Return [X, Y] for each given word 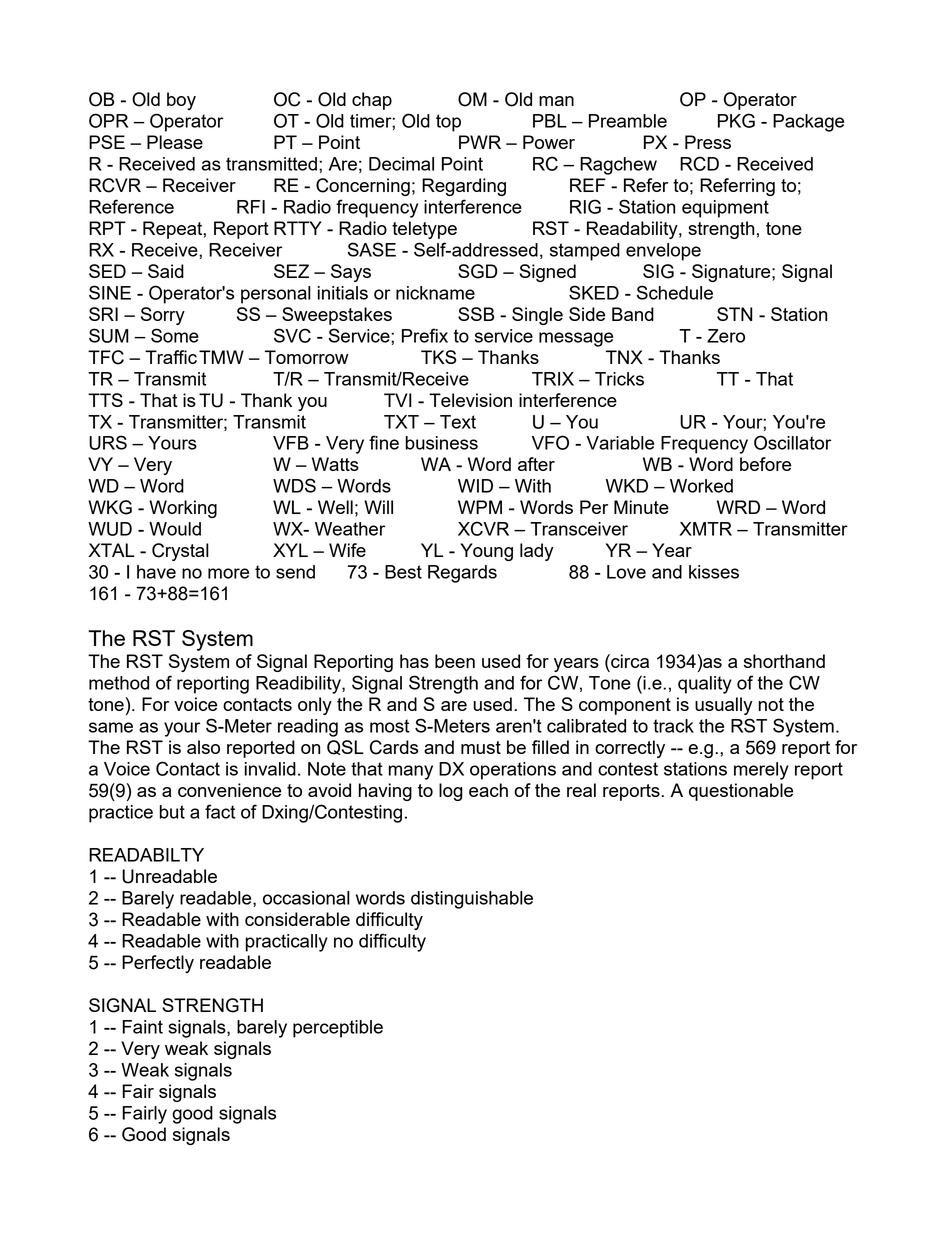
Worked [701, 486]
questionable [741, 792]
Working [183, 509]
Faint [142, 1027]
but [172, 812]
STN [735, 314]
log [451, 792]
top [448, 123]
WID [475, 486]
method [119, 683]
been [455, 661]
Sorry [163, 316]
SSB [476, 314]
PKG [736, 120]
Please [175, 142]
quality [705, 685]
